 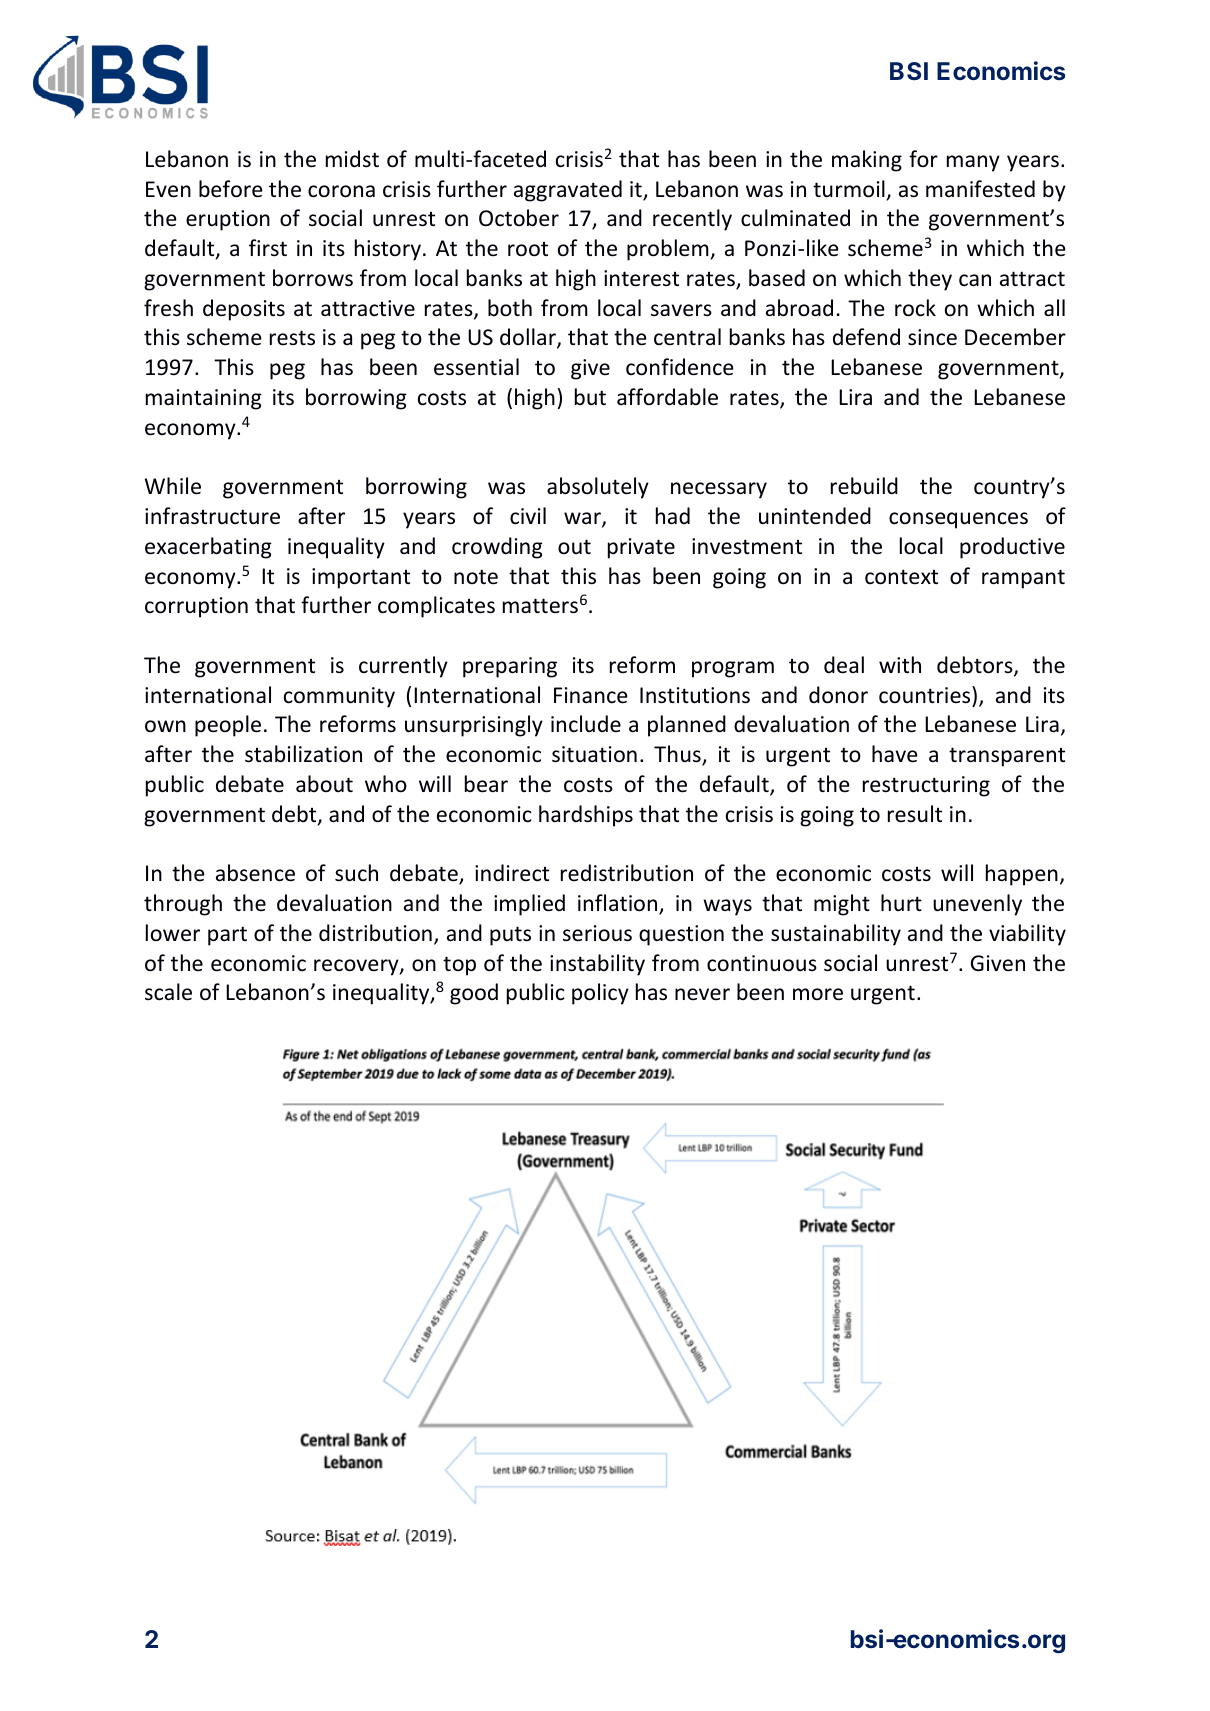 What do you see at coordinates (228, 726) in the image?
I see `people` at bounding box center [228, 726].
